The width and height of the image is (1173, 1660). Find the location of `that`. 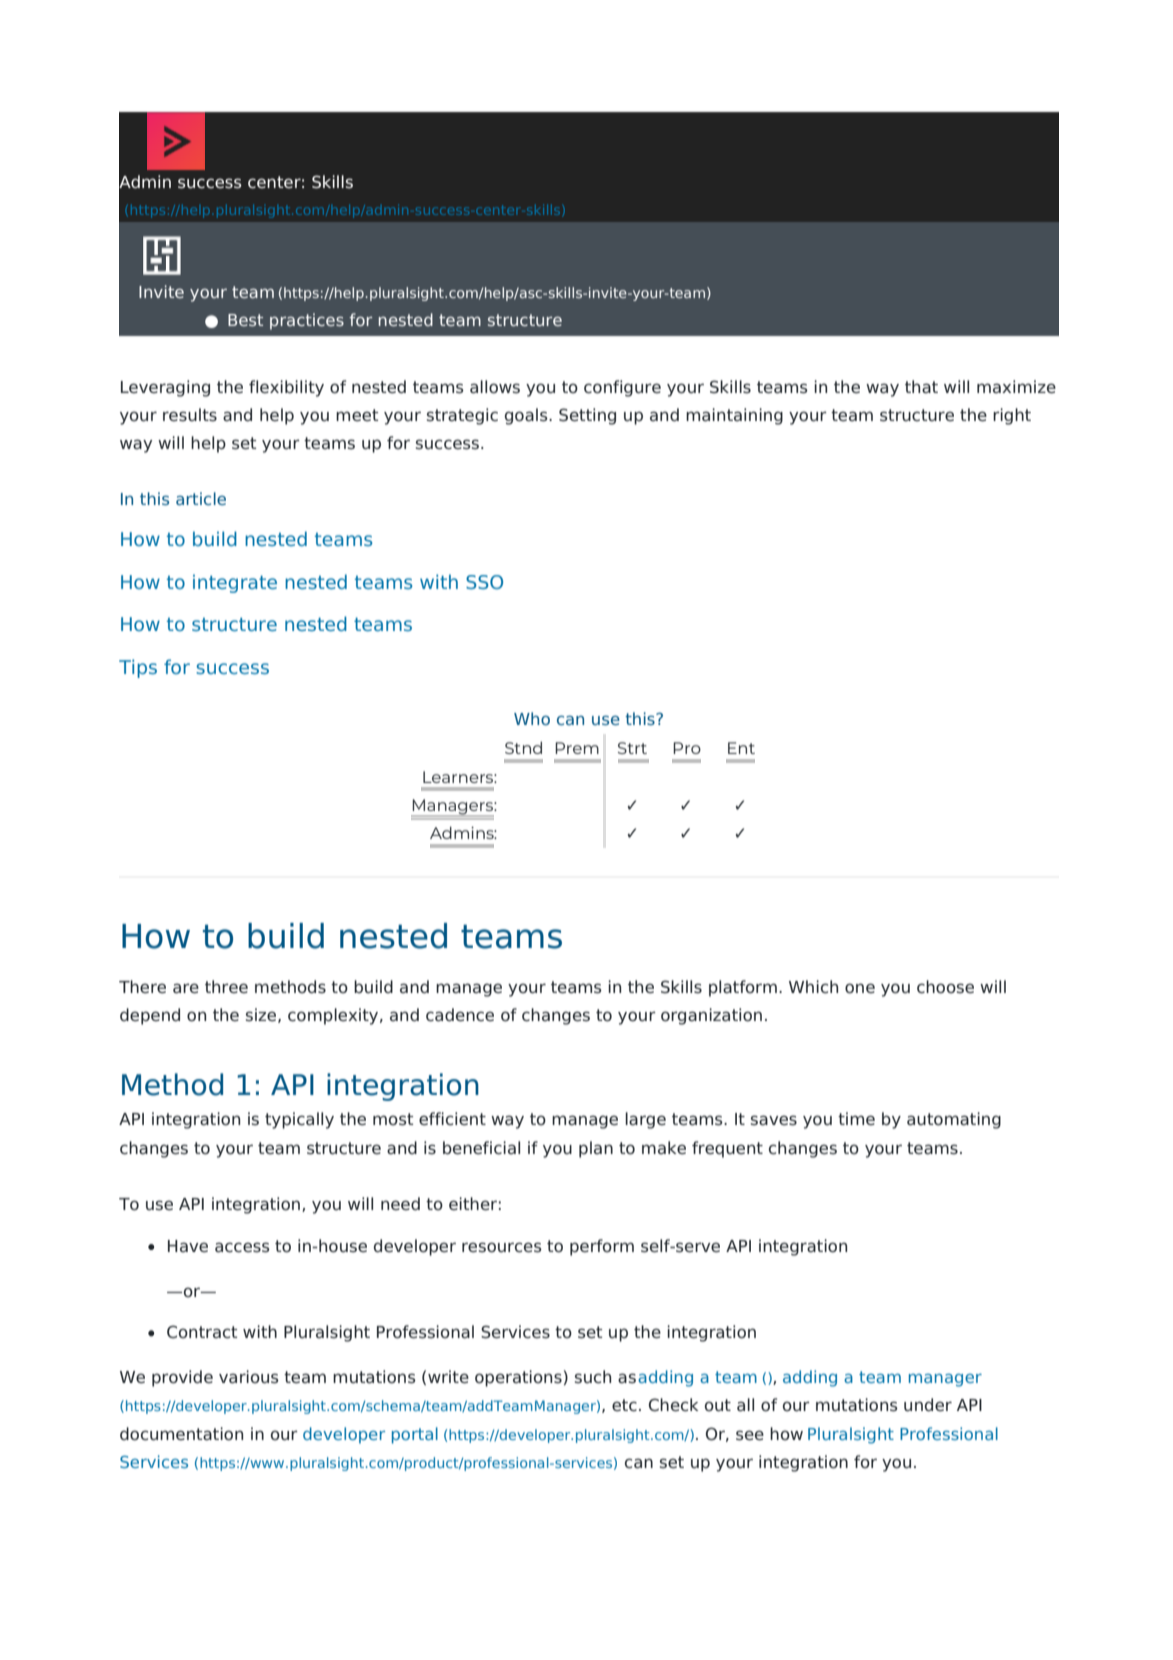

that is located at coordinates (921, 387).
